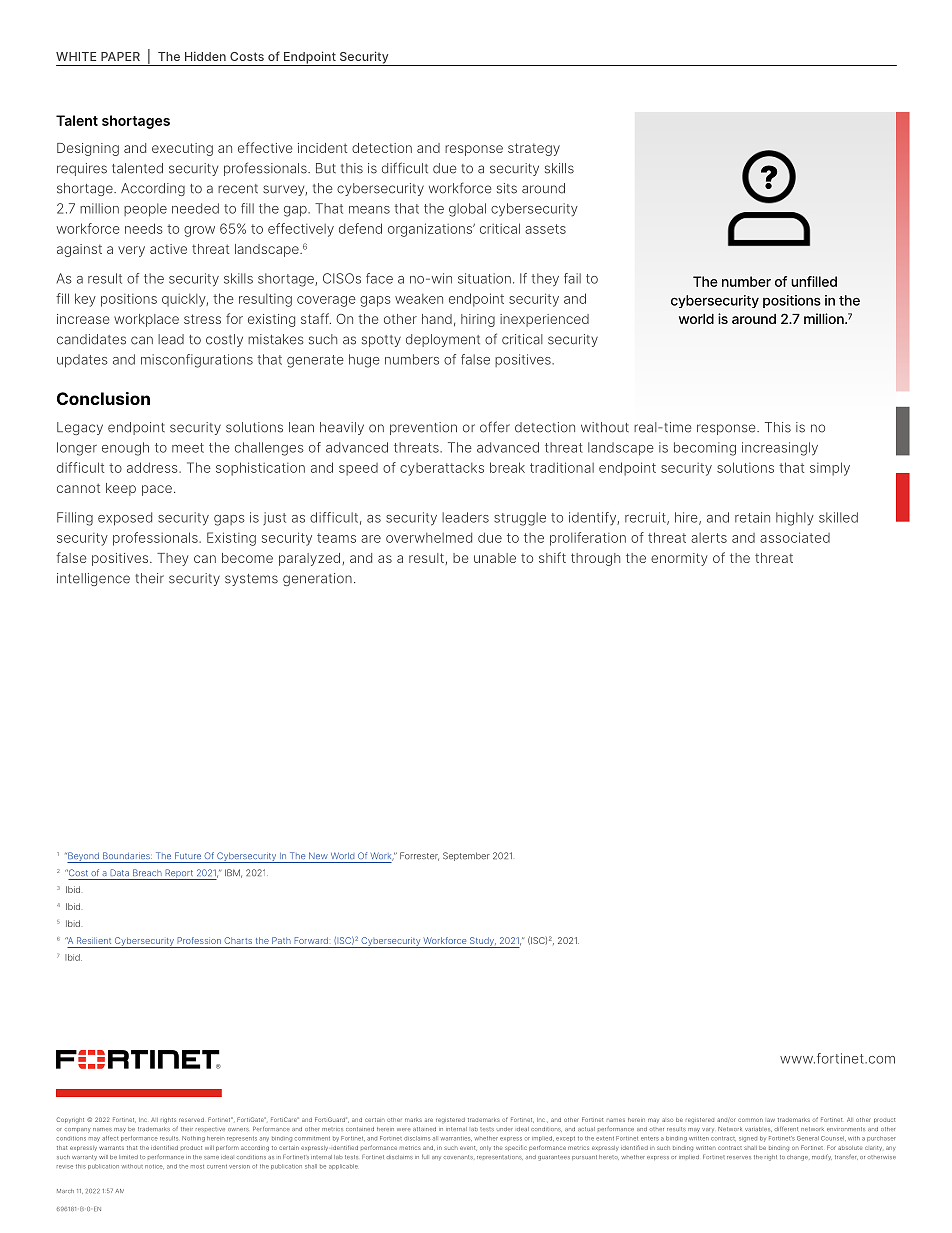  Describe the element at coordinates (188, 855) in the image. I see `Future` at that location.
